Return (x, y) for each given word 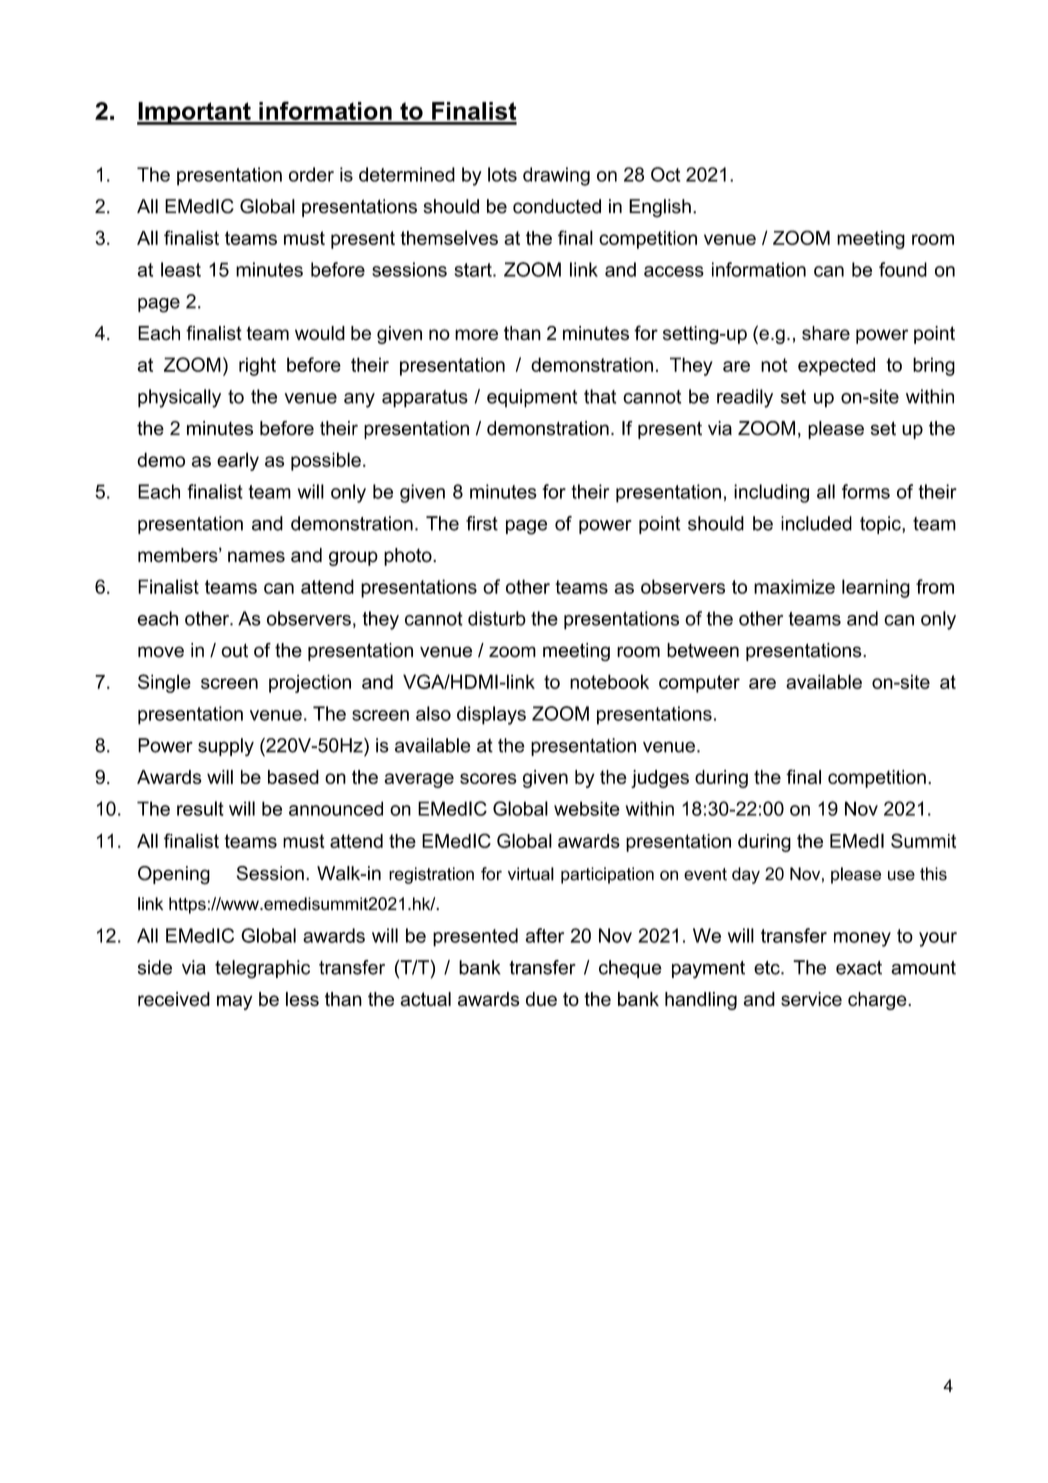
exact (859, 968)
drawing (556, 176)
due (541, 999)
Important (195, 113)
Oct (665, 174)
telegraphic (262, 969)
